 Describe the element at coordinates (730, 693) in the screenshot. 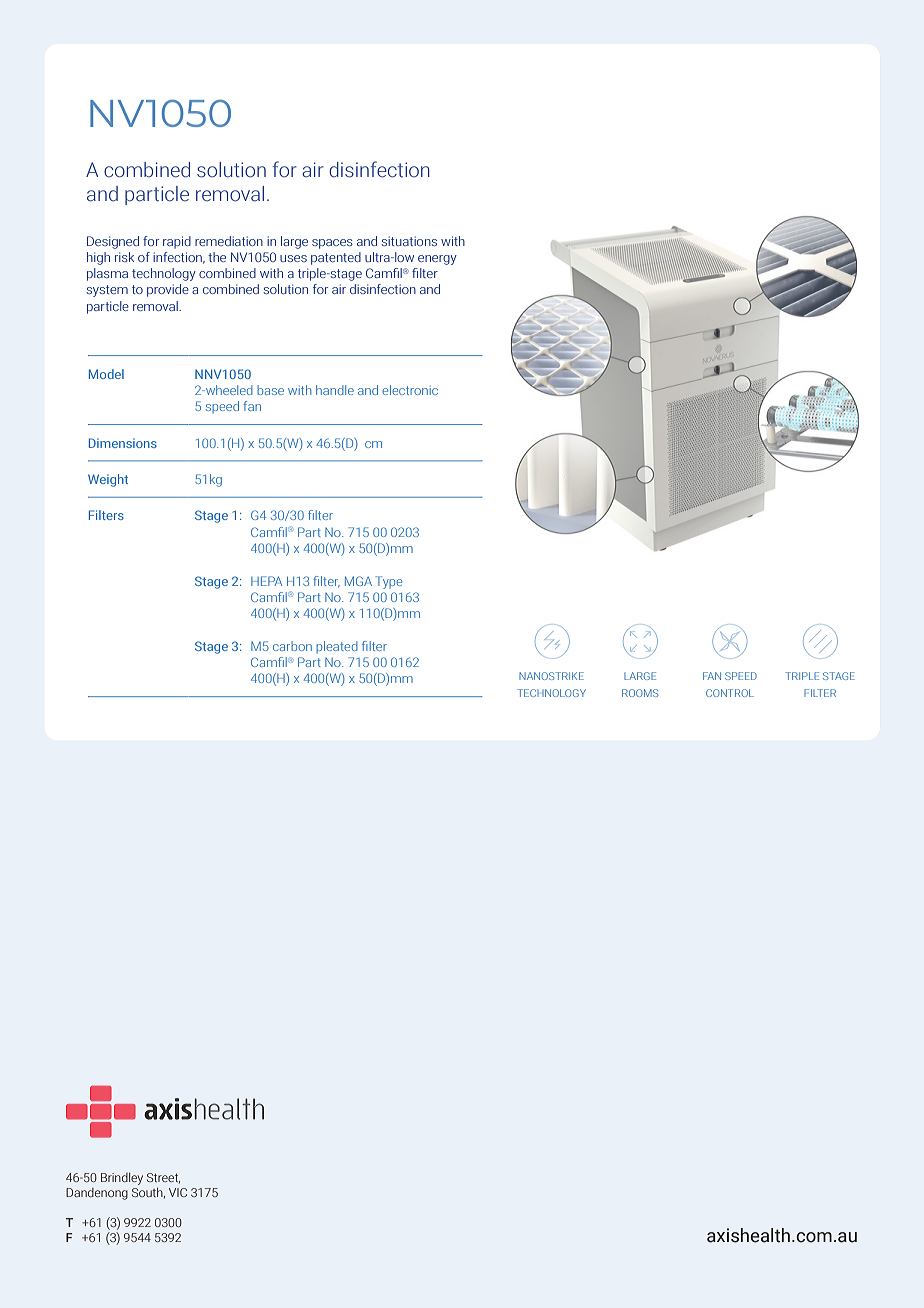

I see `CONTROL` at that location.
